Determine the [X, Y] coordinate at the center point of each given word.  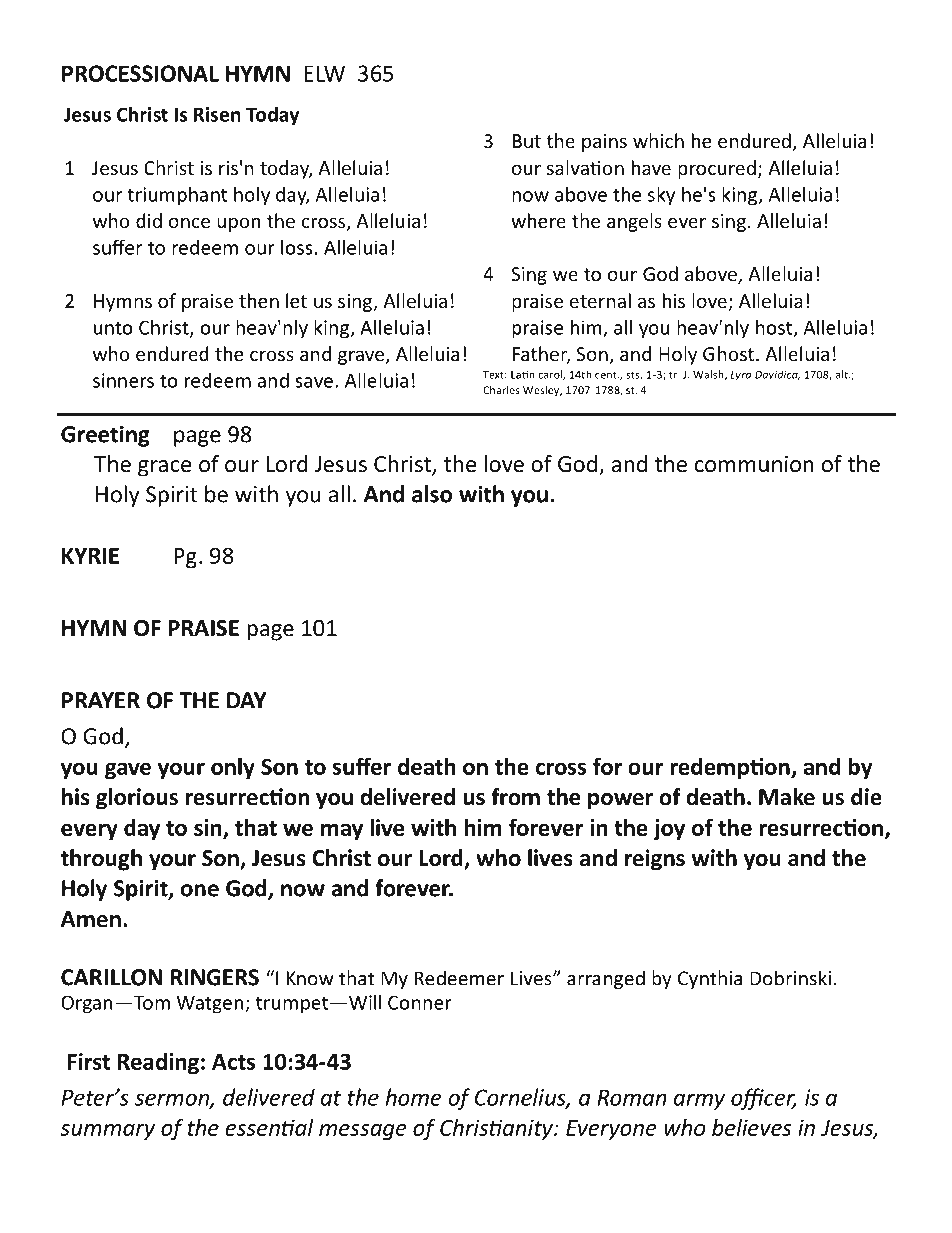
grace [165, 468]
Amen [91, 919]
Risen [217, 114]
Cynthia [710, 979]
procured [717, 169]
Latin [522, 375]
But [527, 141]
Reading [158, 1063]
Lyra [741, 376]
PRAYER [101, 700]
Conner [420, 1002]
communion [754, 464]
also [432, 494]
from [515, 797]
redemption [731, 768]
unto [113, 328]
